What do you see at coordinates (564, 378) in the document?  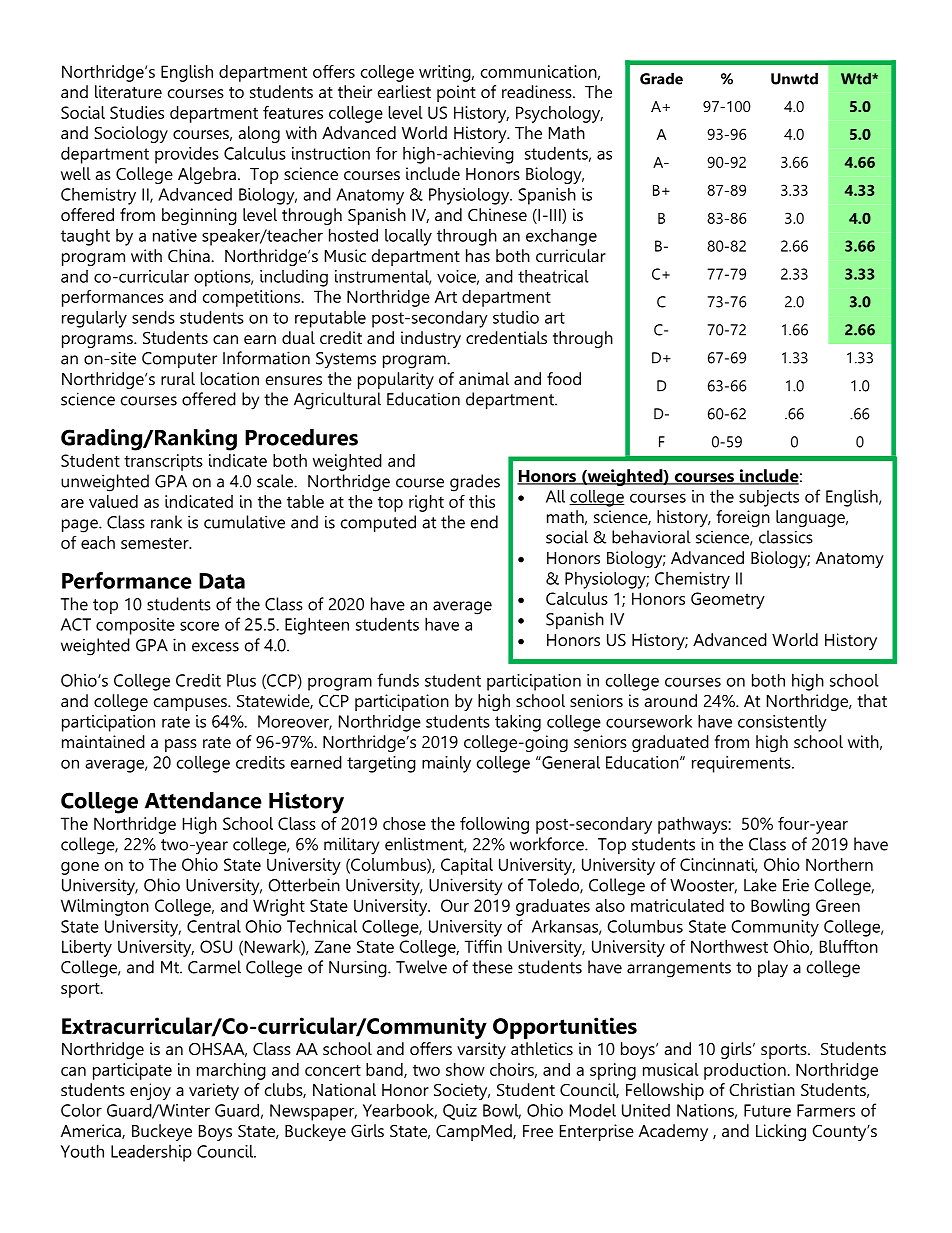 I see `food` at bounding box center [564, 378].
